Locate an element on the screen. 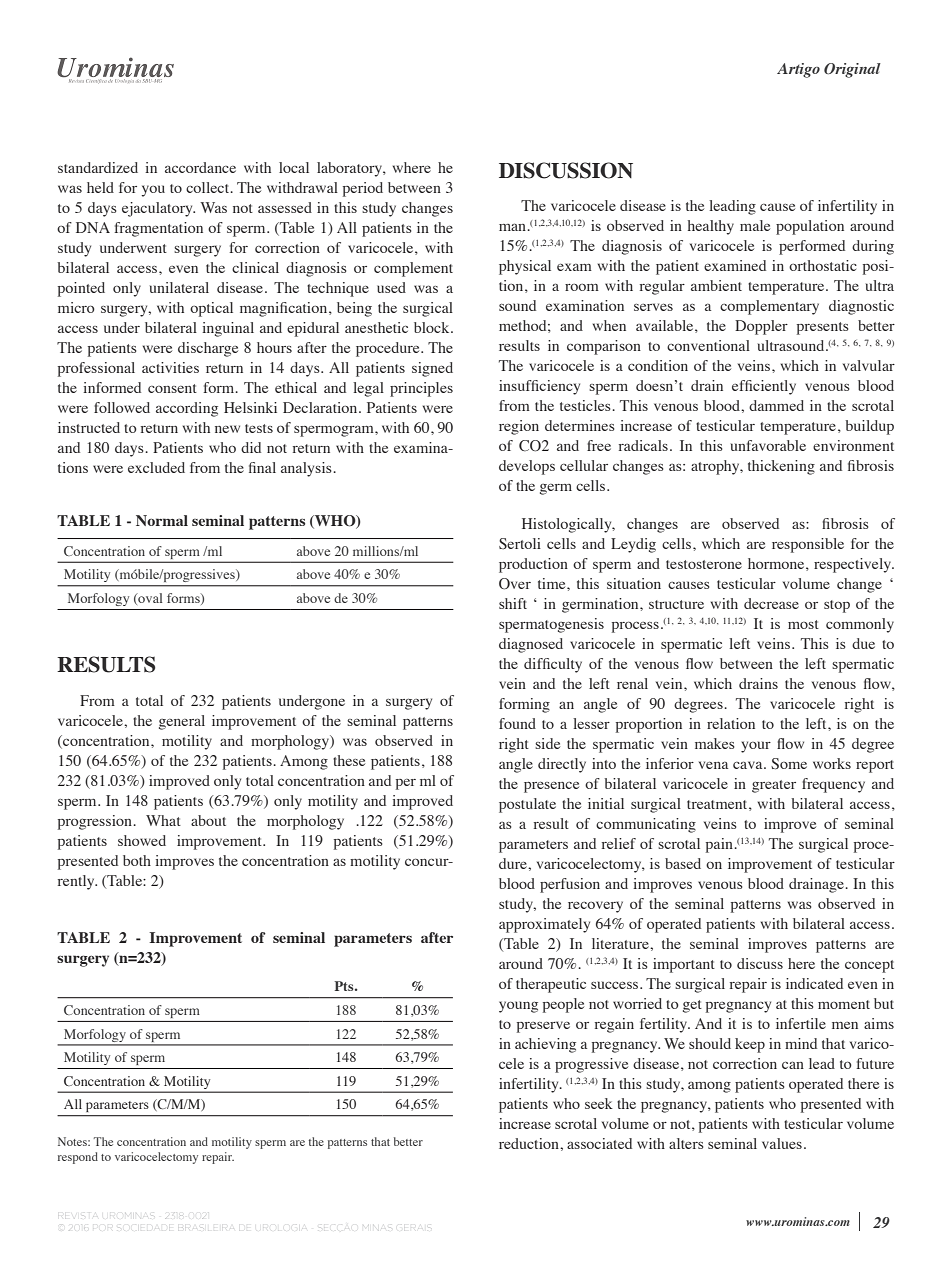 The height and width of the screenshot is (1270, 952). respond is located at coordinates (78, 1158).
